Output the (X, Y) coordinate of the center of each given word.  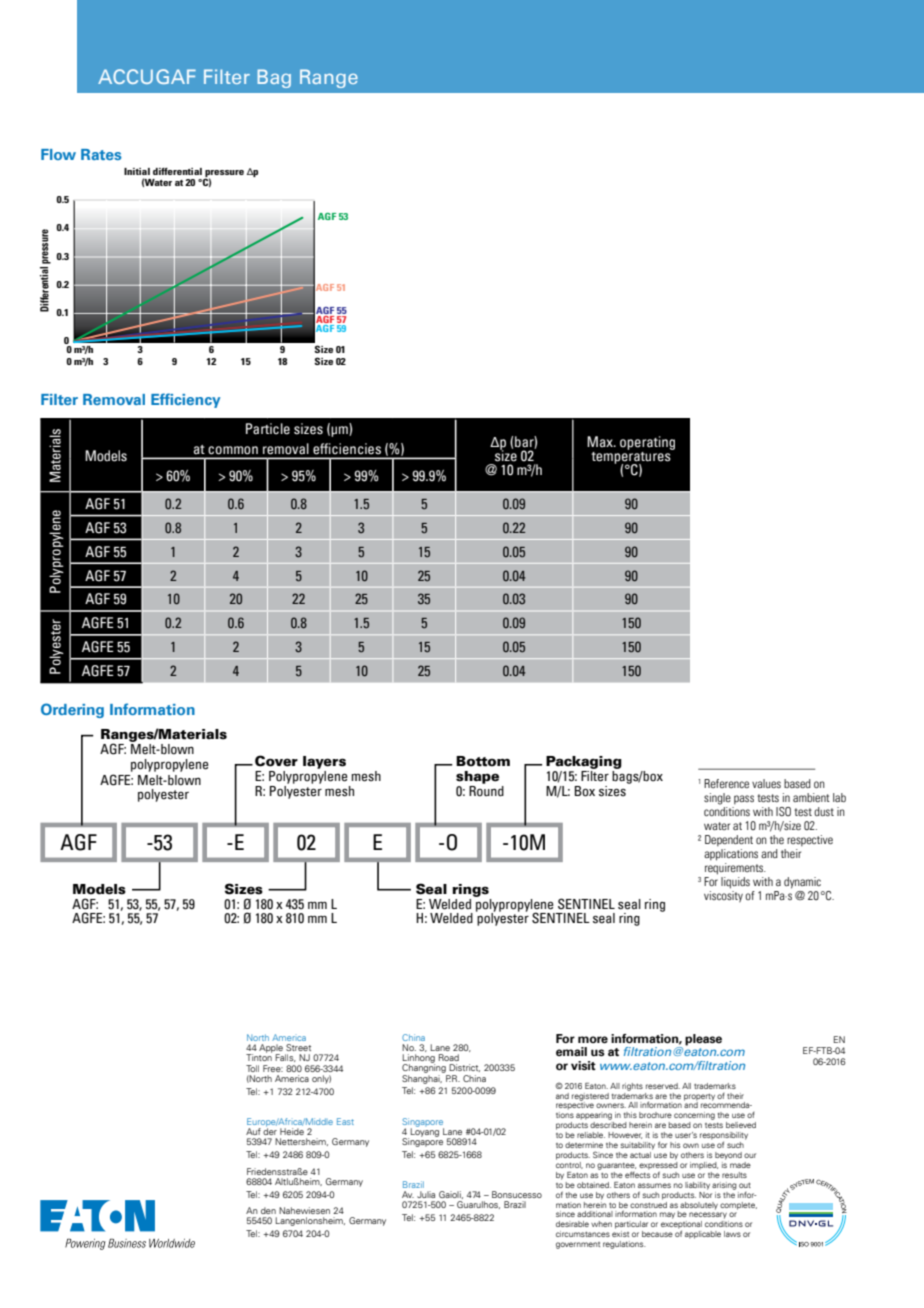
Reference (726, 783)
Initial (137, 171)
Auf (253, 1131)
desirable (572, 1224)
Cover (276, 761)
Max (601, 441)
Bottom (483, 761)
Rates (101, 154)
